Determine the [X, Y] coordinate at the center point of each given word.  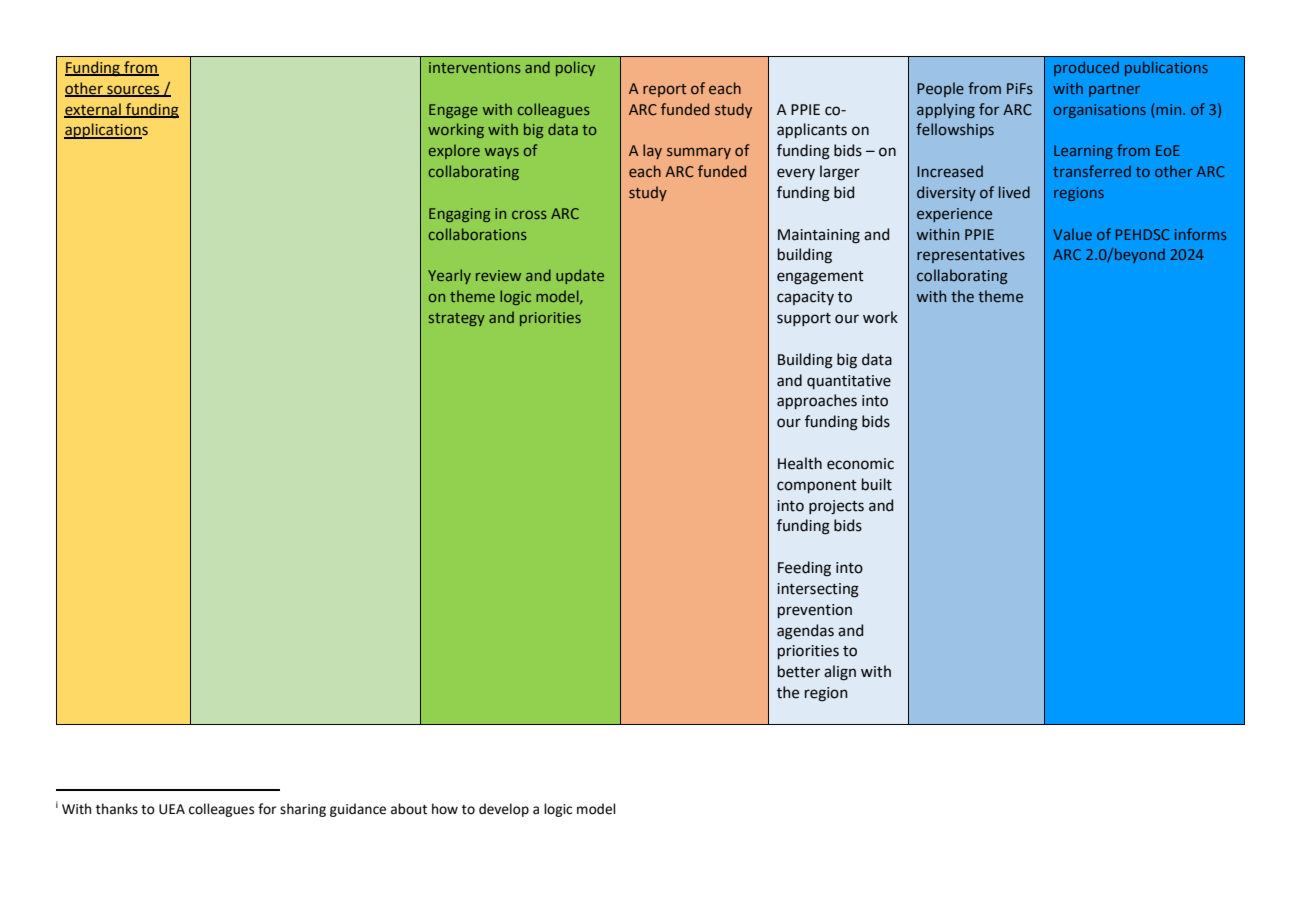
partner [1114, 90]
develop [504, 810]
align [840, 673]
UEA [172, 809]
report [665, 90]
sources [133, 90]
